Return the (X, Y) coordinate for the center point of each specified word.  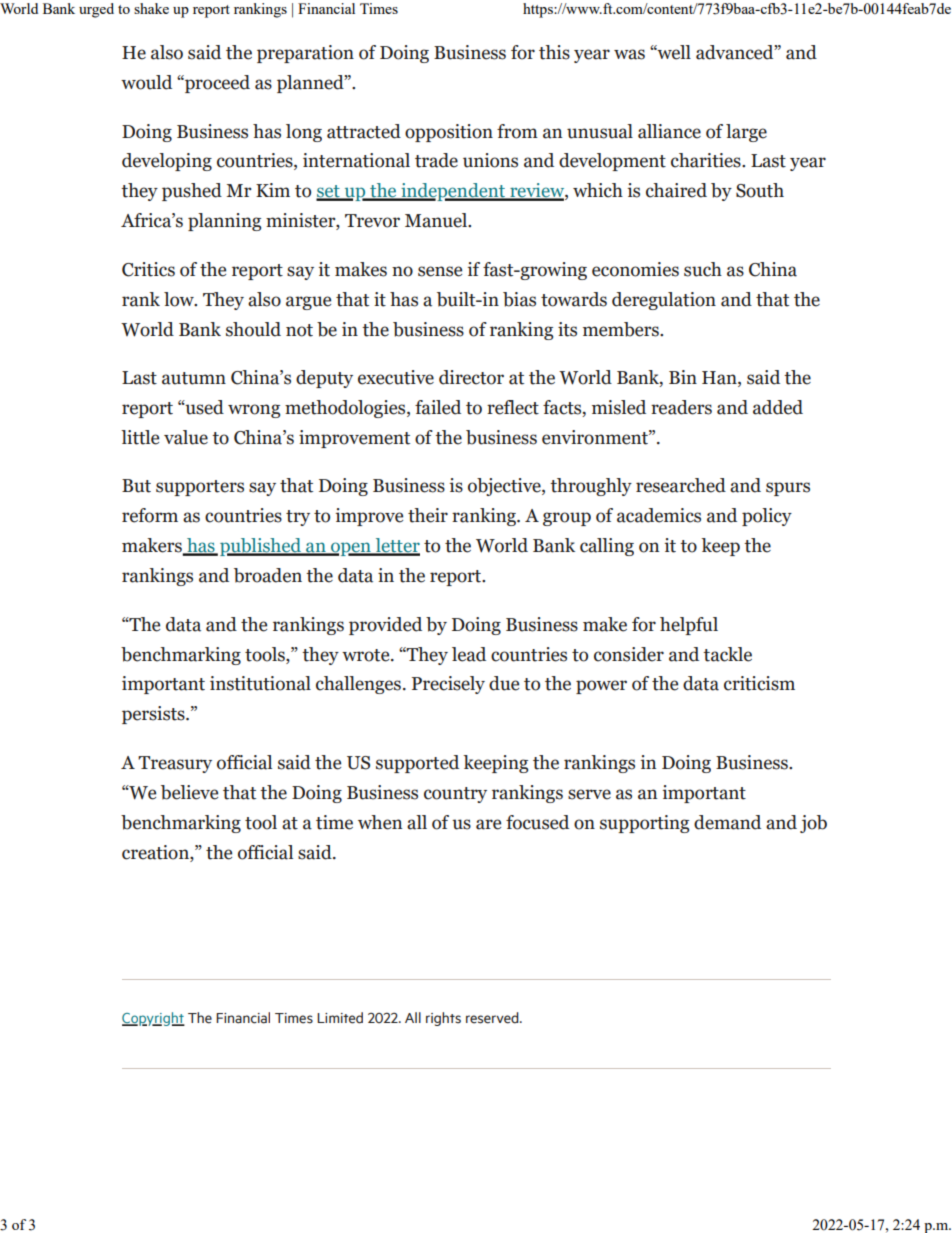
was (629, 54)
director (471, 377)
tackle (727, 654)
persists (154, 715)
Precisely (448, 685)
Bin (683, 377)
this (554, 52)
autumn (194, 378)
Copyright (153, 1019)
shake (151, 8)
